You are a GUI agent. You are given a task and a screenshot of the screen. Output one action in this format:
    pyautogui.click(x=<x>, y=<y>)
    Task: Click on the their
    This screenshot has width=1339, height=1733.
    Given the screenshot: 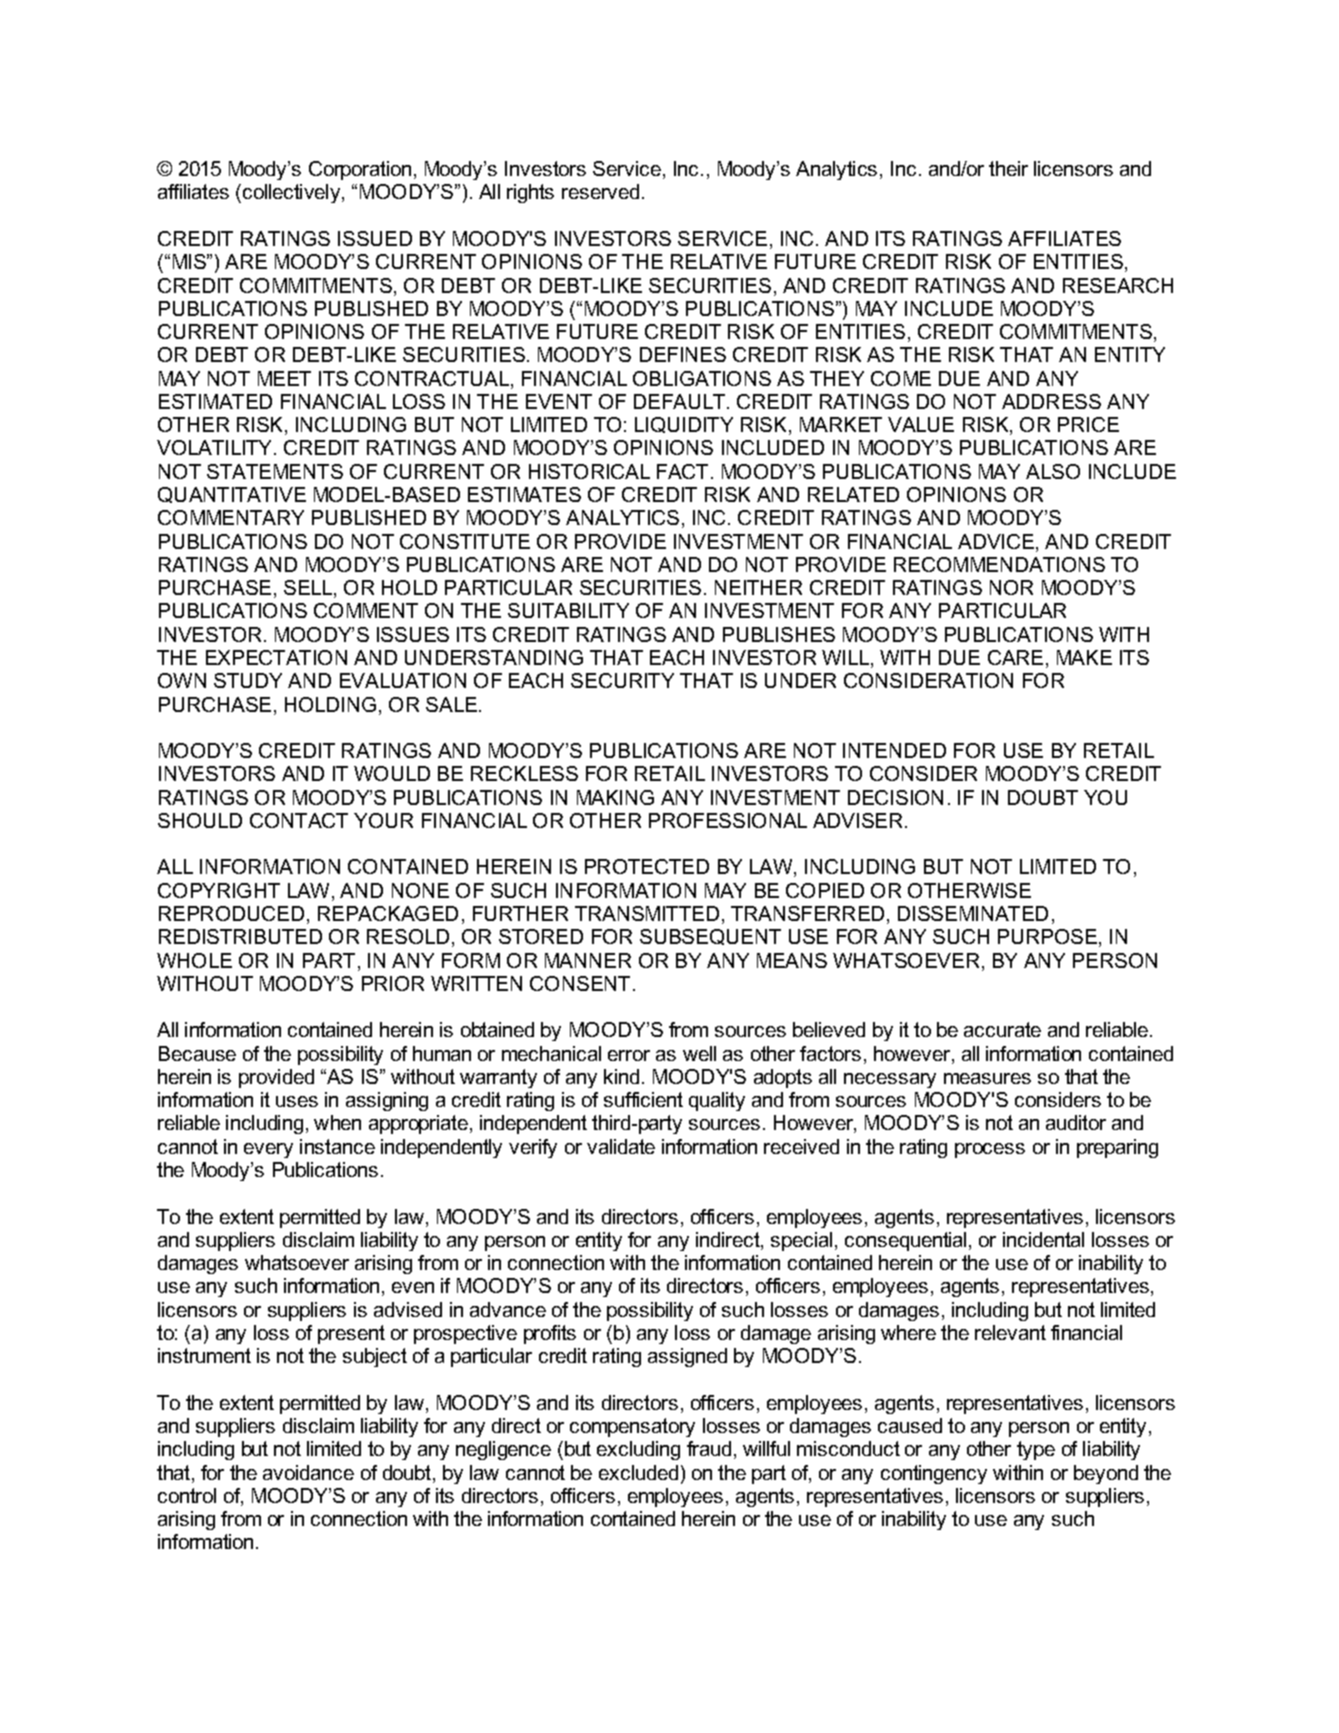 What is the action you would take?
    pyautogui.click(x=1008, y=168)
